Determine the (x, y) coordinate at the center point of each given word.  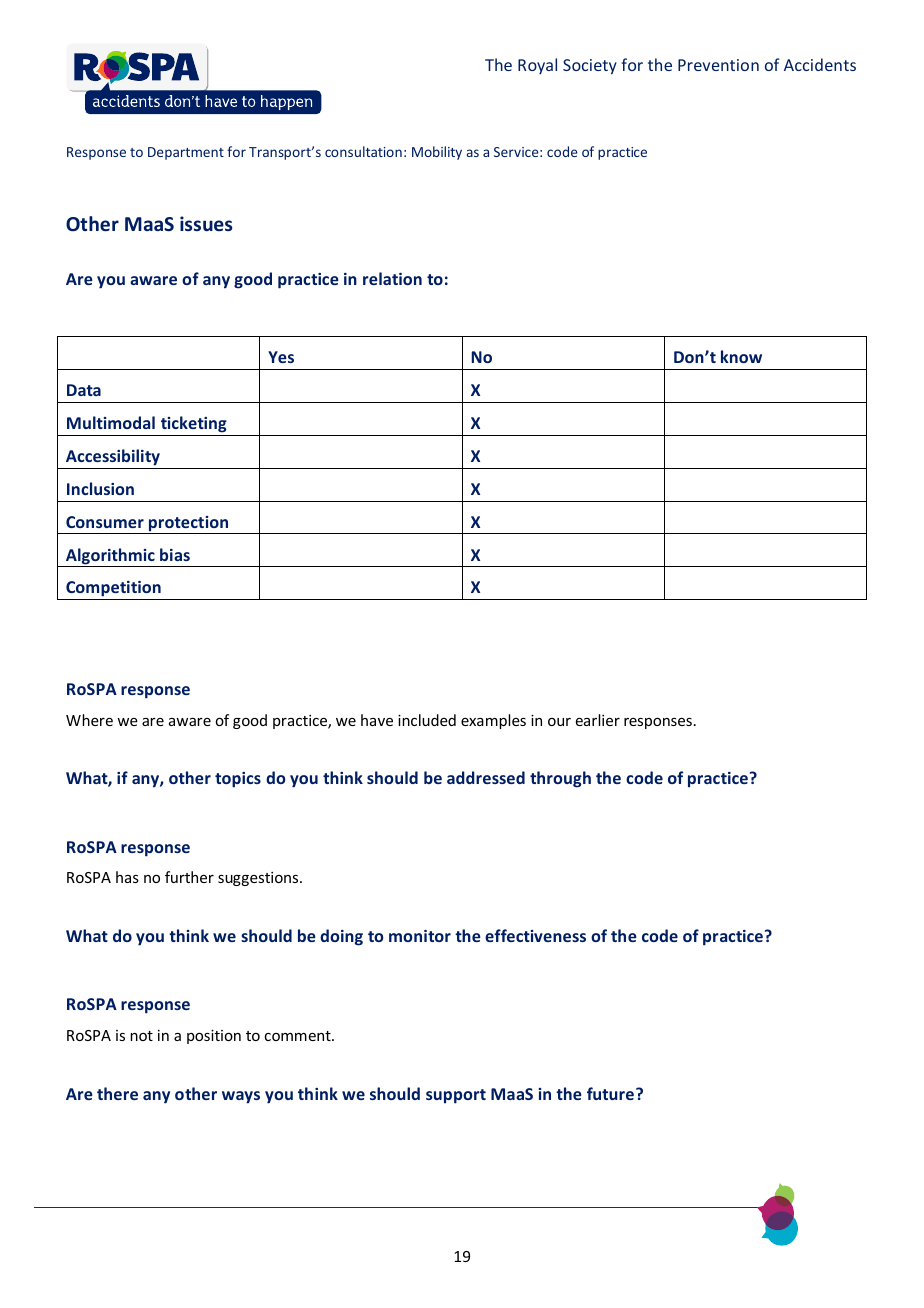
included (427, 720)
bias (175, 554)
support (456, 1096)
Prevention (718, 65)
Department (186, 153)
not (141, 1036)
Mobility (437, 153)
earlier (598, 720)
